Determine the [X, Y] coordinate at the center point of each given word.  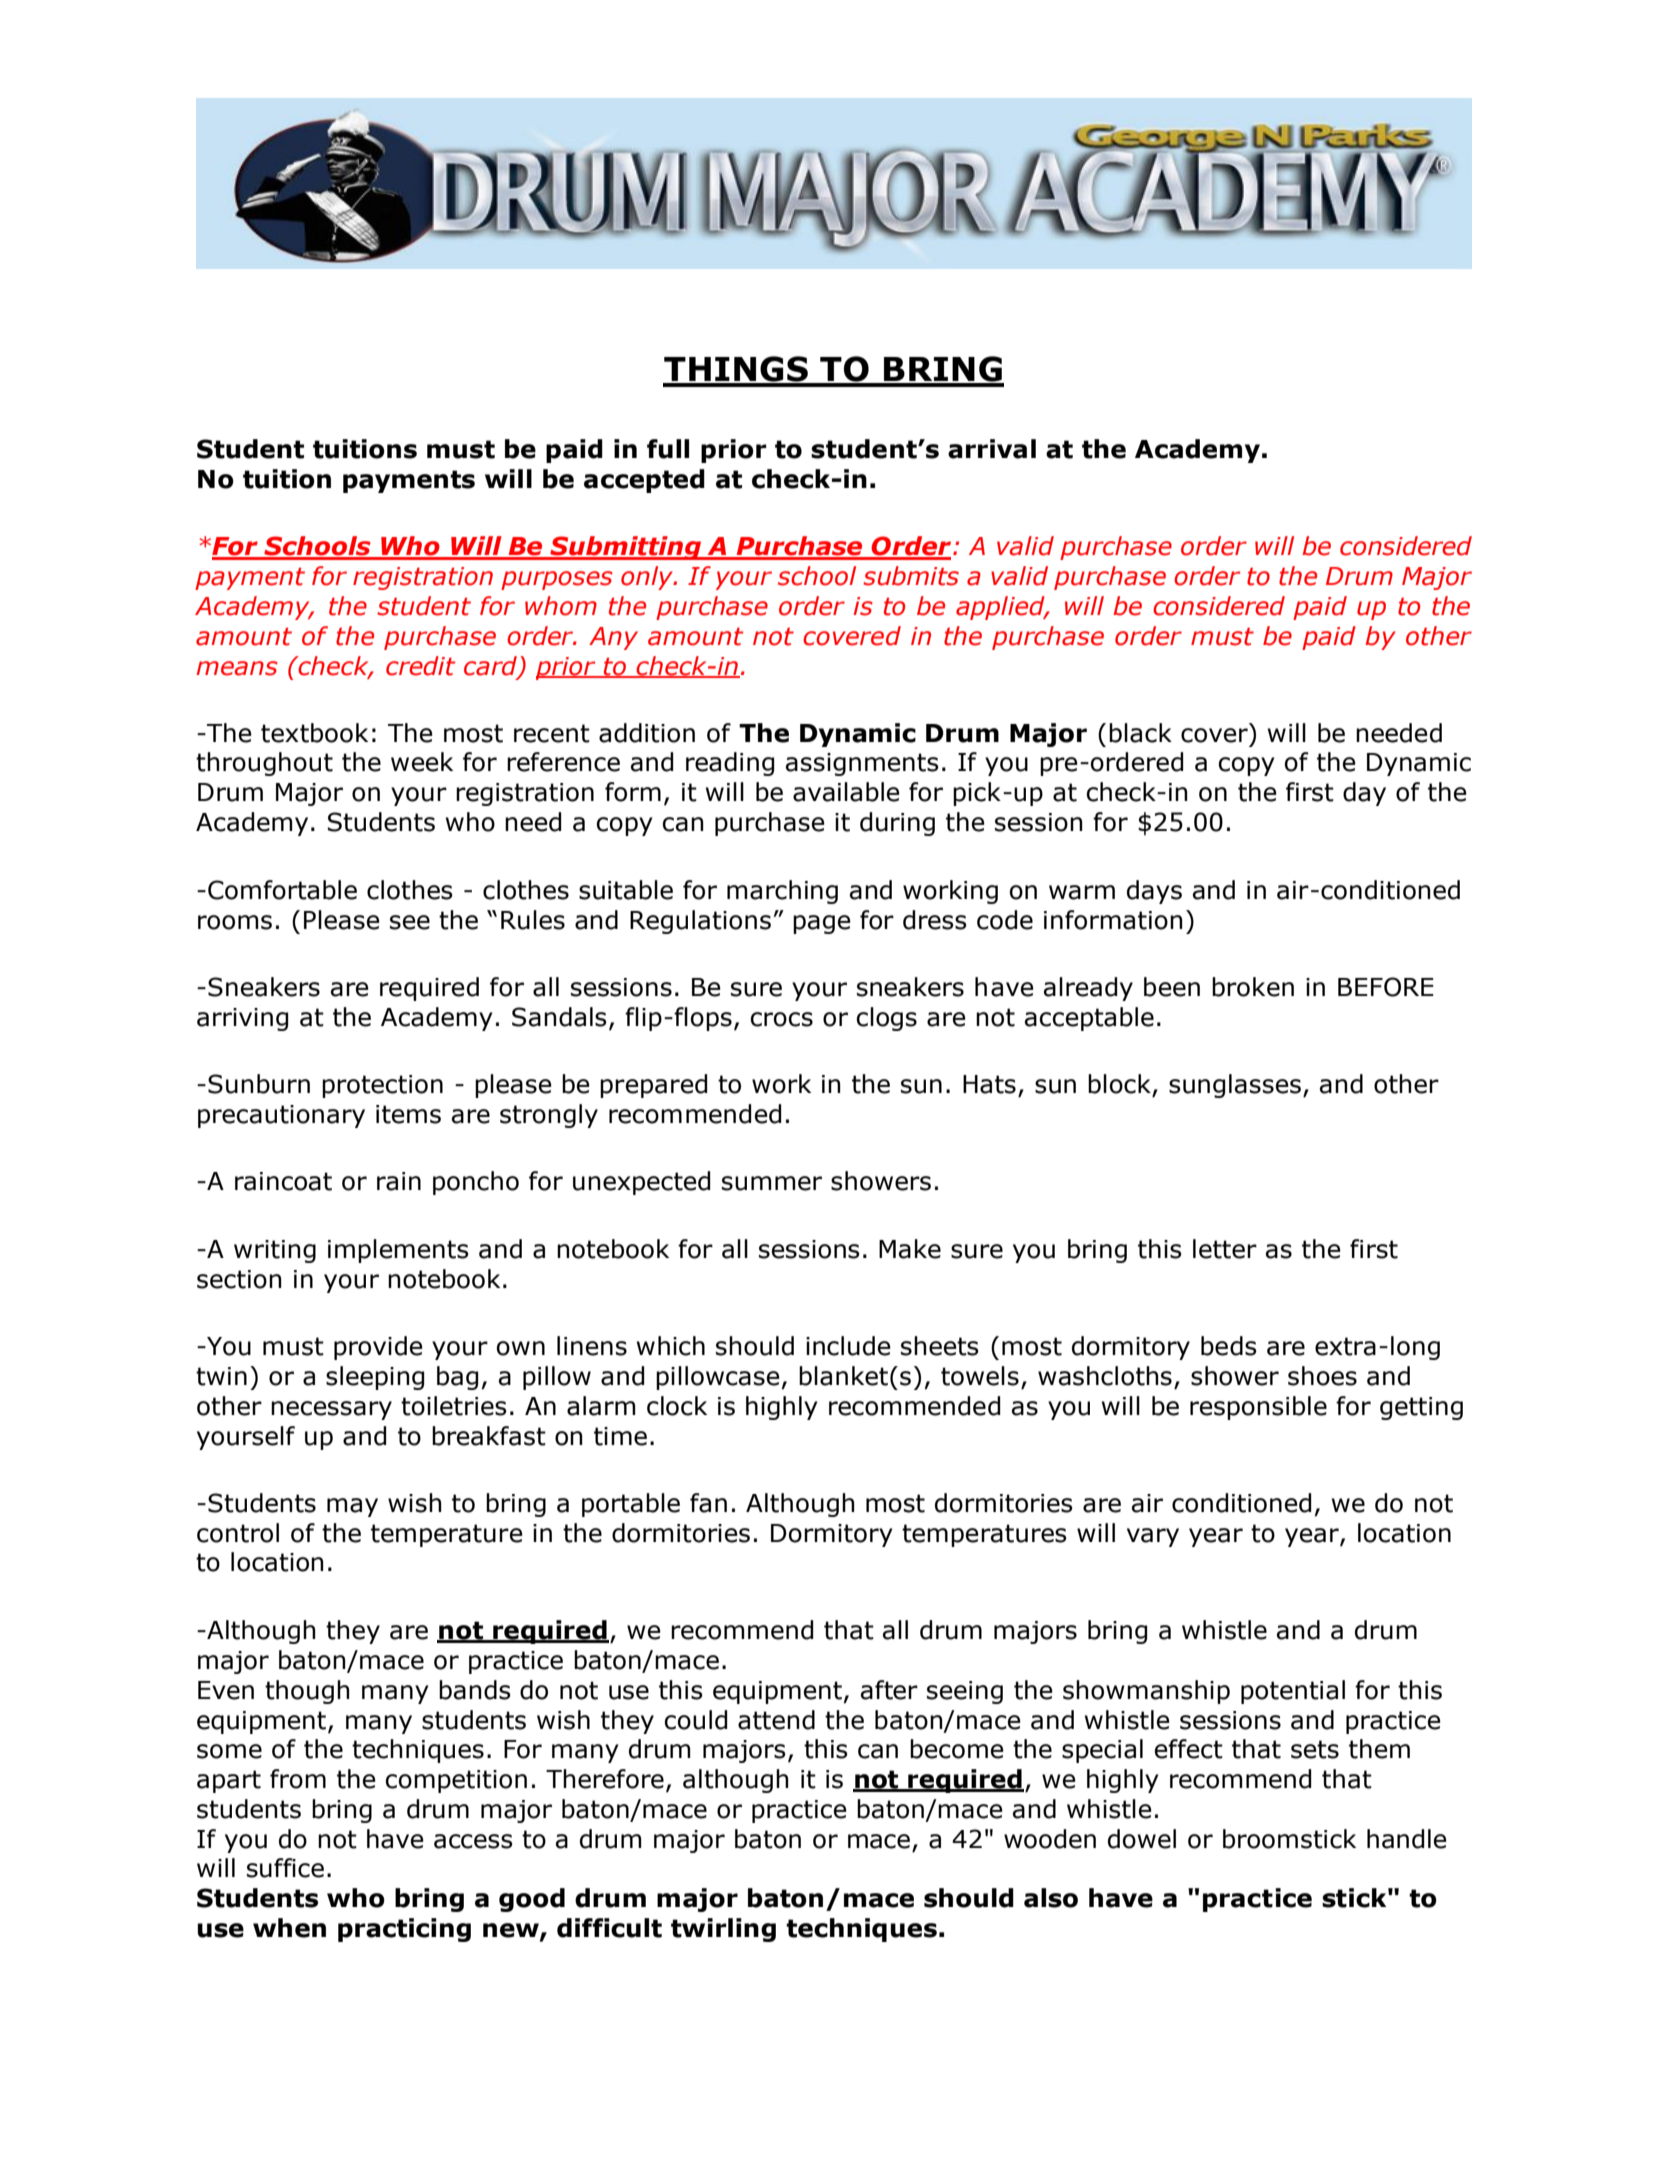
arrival [992, 449]
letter [1225, 1249]
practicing [404, 1930]
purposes [557, 580]
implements [398, 1251]
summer [772, 1183]
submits [911, 576]
